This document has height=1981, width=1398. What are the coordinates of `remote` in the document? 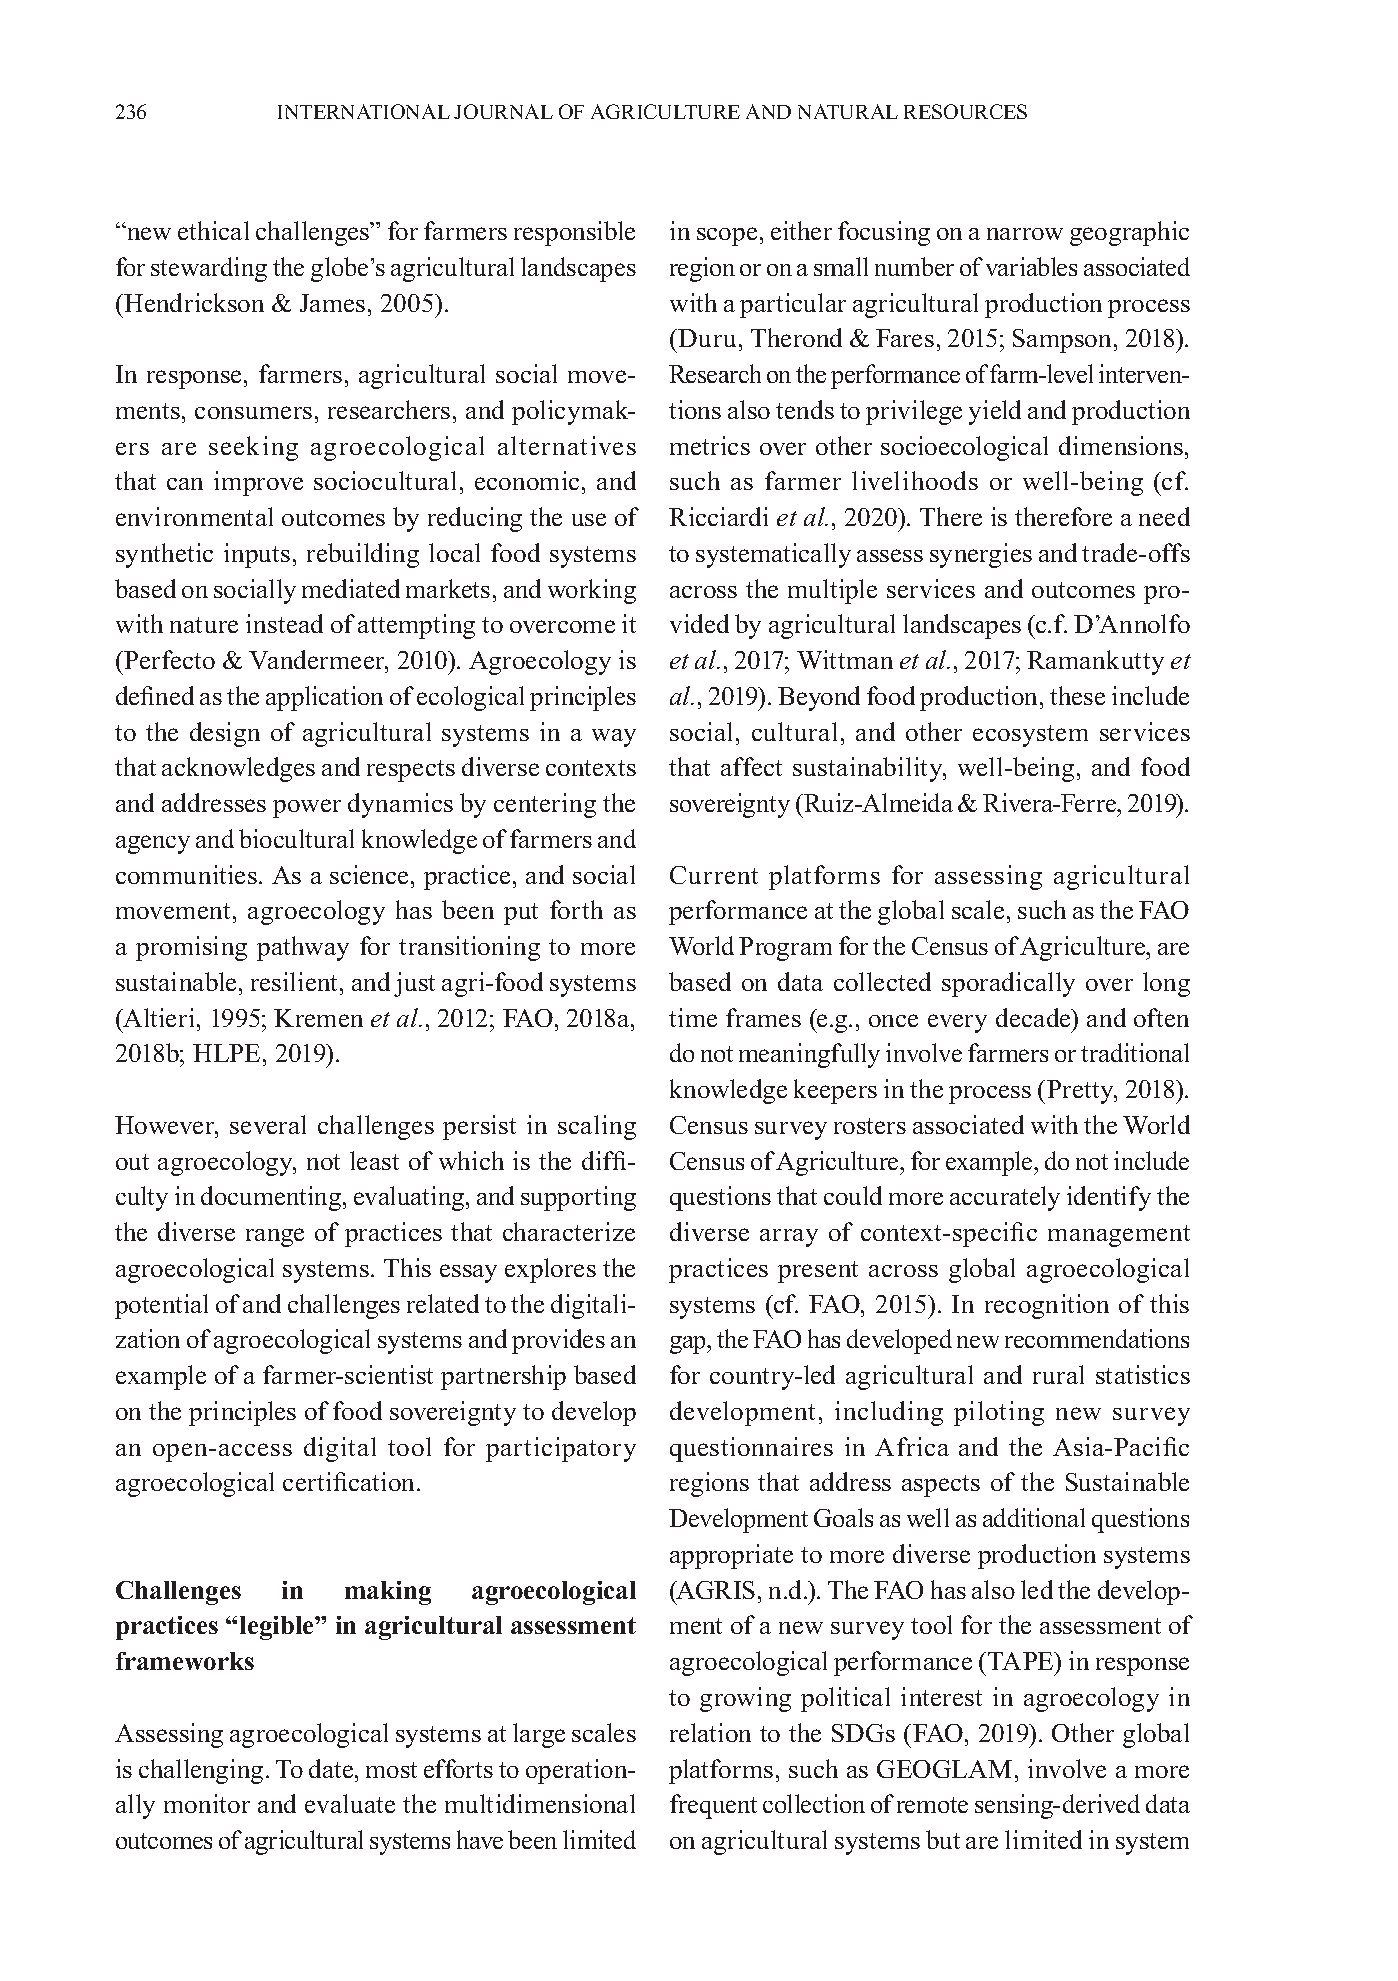 It's located at (932, 1805).
